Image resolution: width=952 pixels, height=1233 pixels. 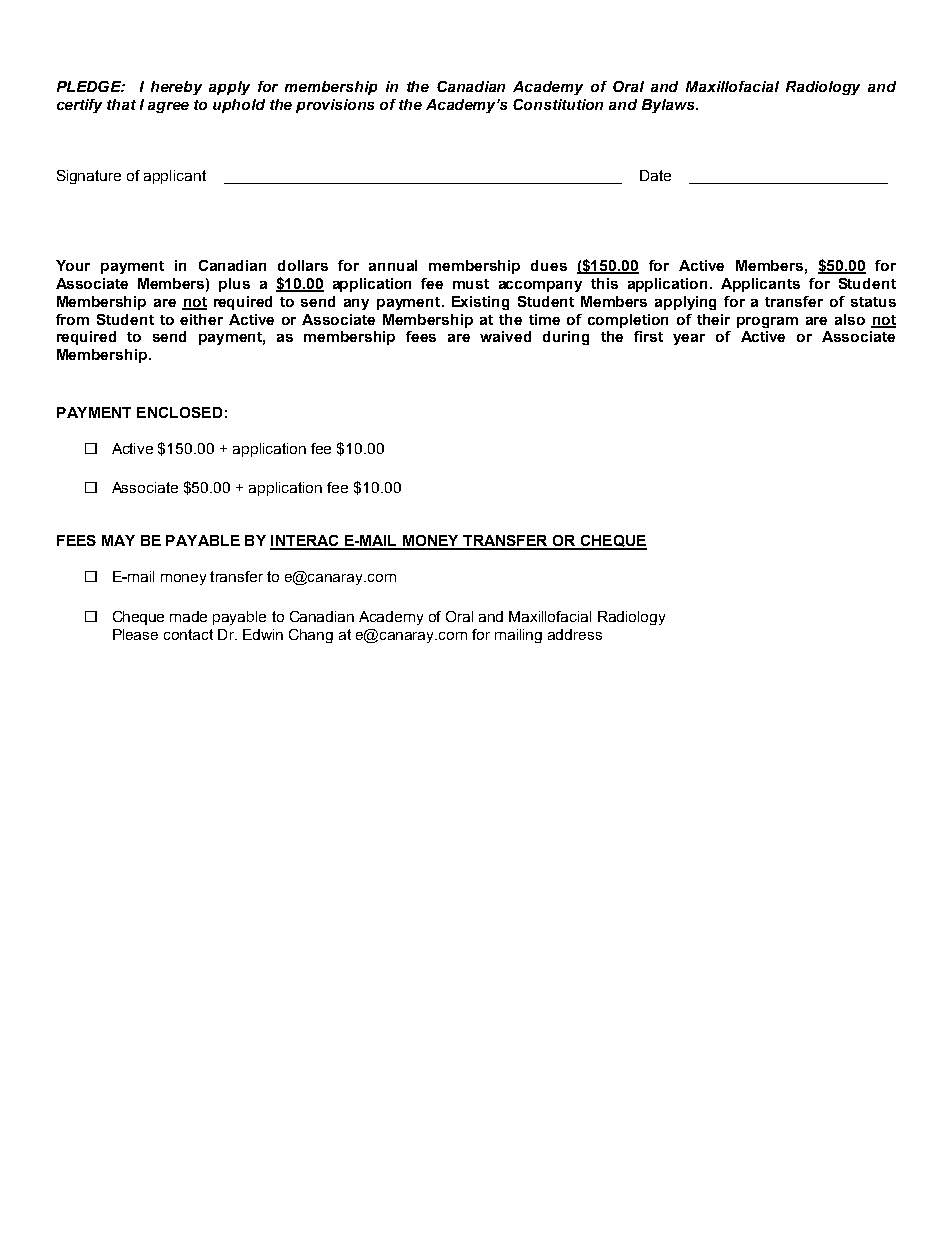 I want to click on plus, so click(x=234, y=285).
